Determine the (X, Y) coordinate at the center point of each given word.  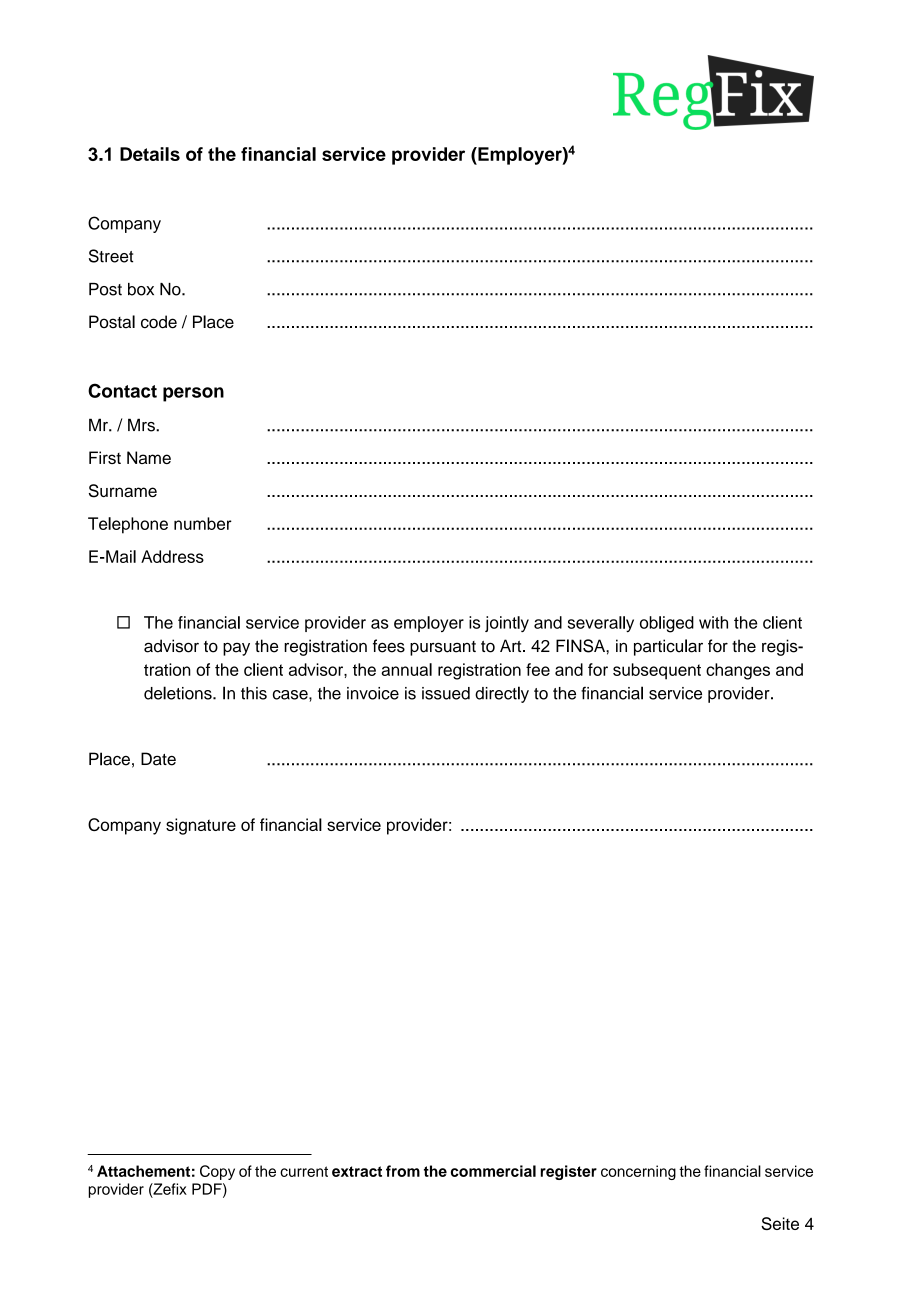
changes (738, 671)
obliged (667, 624)
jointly (507, 624)
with (713, 622)
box (141, 289)
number (203, 523)
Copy (217, 1172)
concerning (638, 1172)
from (403, 1171)
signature (201, 826)
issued (446, 693)
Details (150, 154)
